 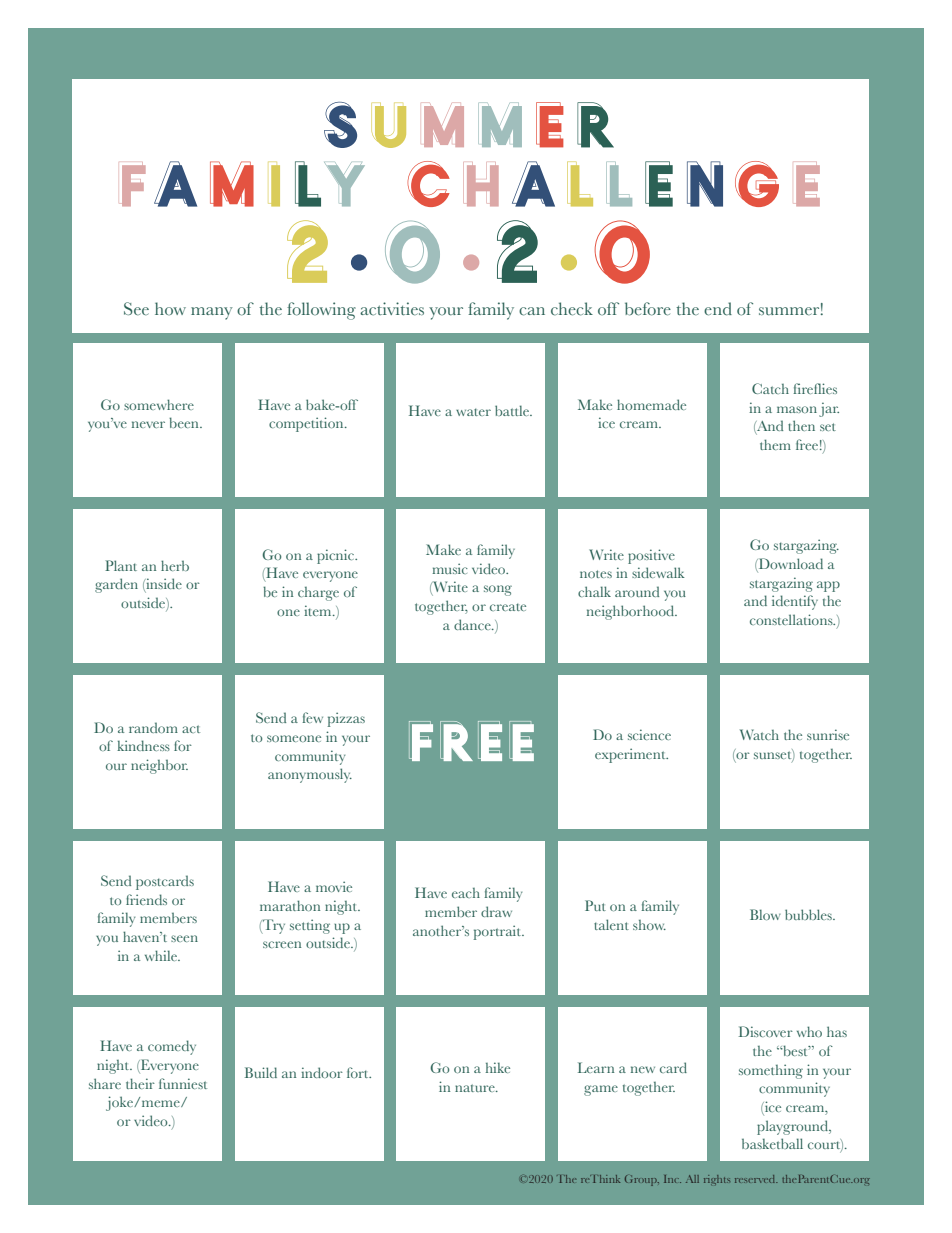 What do you see at coordinates (175, 565) in the image?
I see `herb` at bounding box center [175, 565].
